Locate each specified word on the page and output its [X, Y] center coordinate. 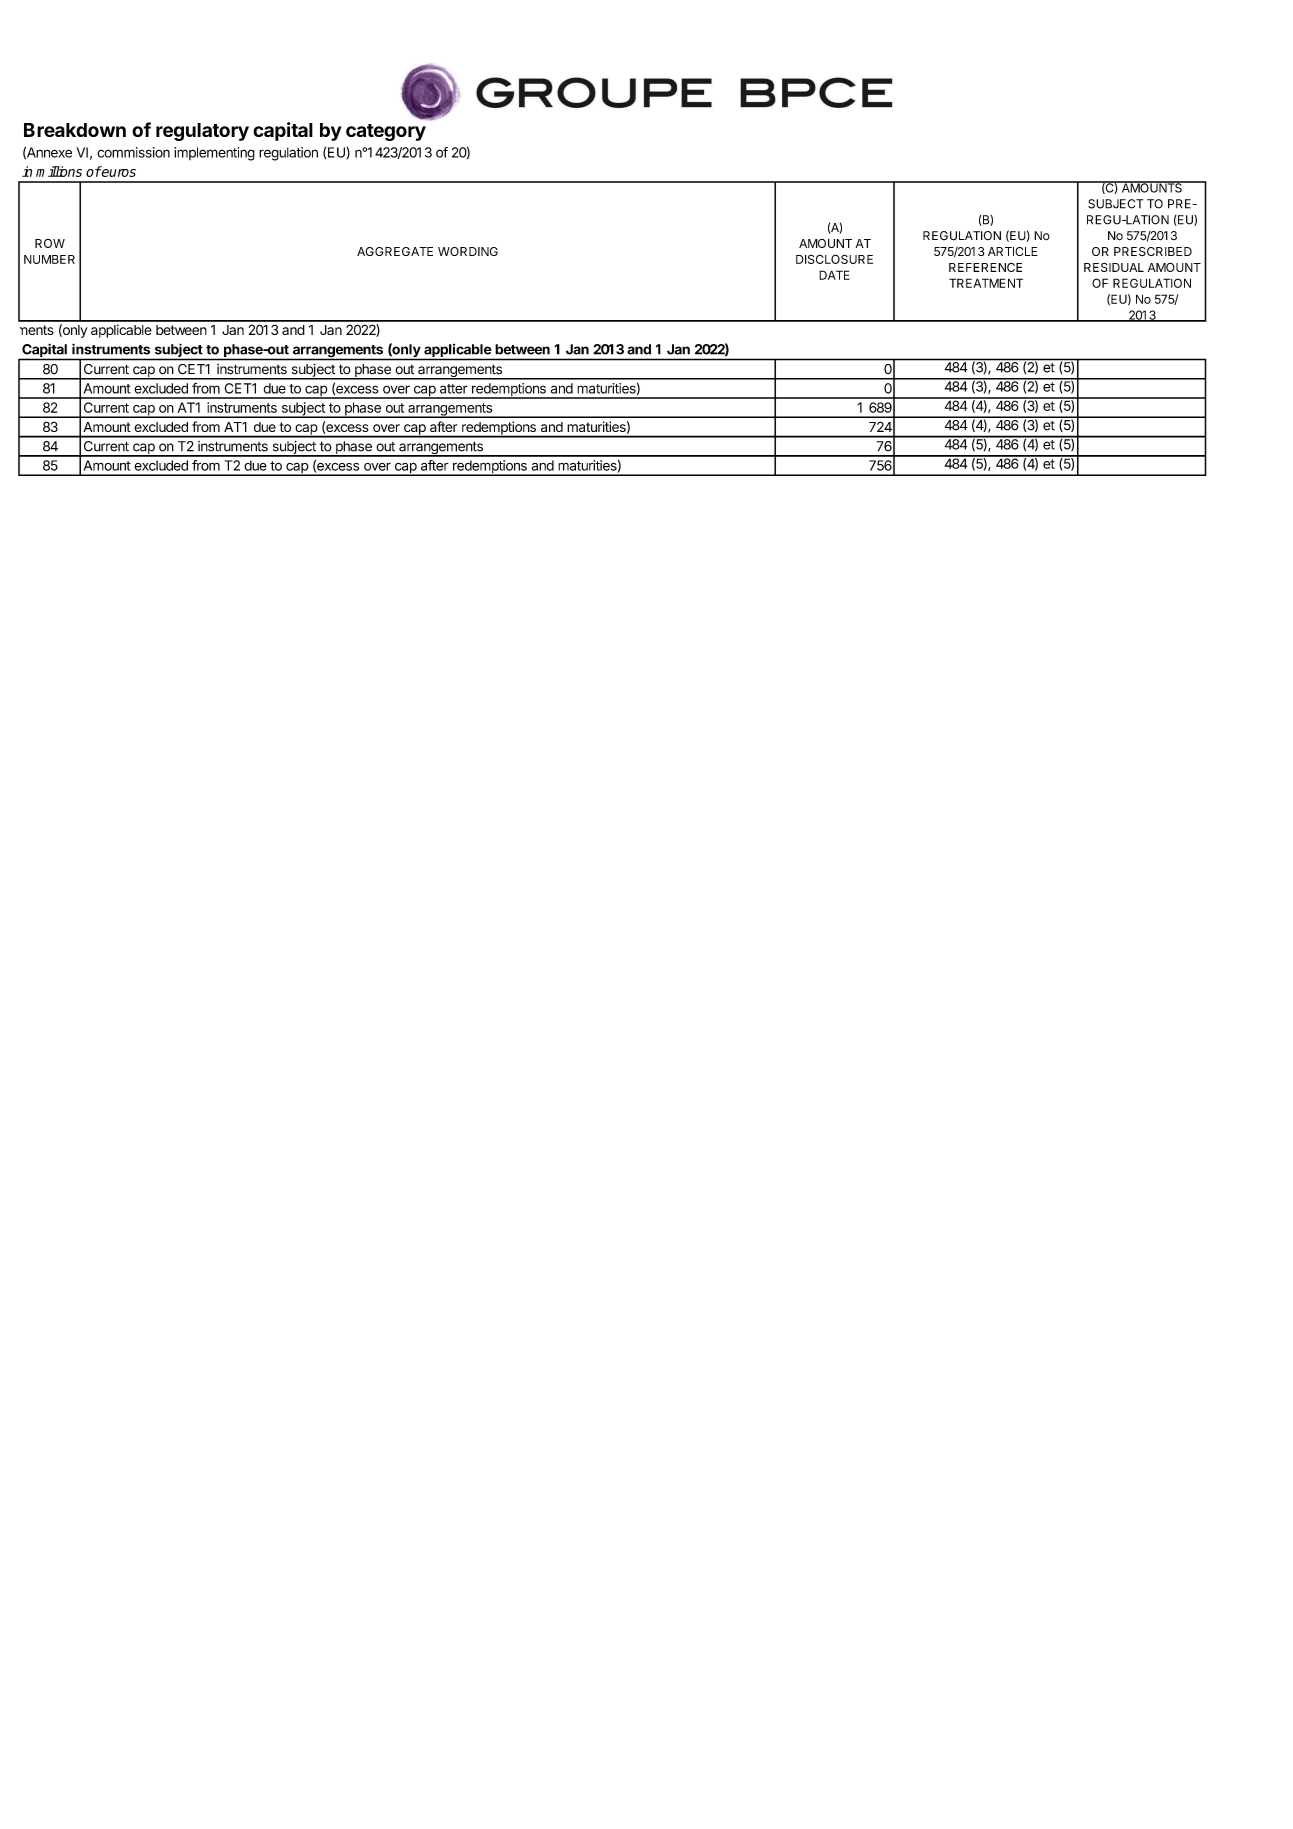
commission [133, 152]
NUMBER [49, 259]
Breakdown [75, 130]
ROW [50, 243]
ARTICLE [1013, 251]
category [386, 132]
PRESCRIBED [1153, 251]
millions [59, 171]
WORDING [468, 251]
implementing [214, 154]
